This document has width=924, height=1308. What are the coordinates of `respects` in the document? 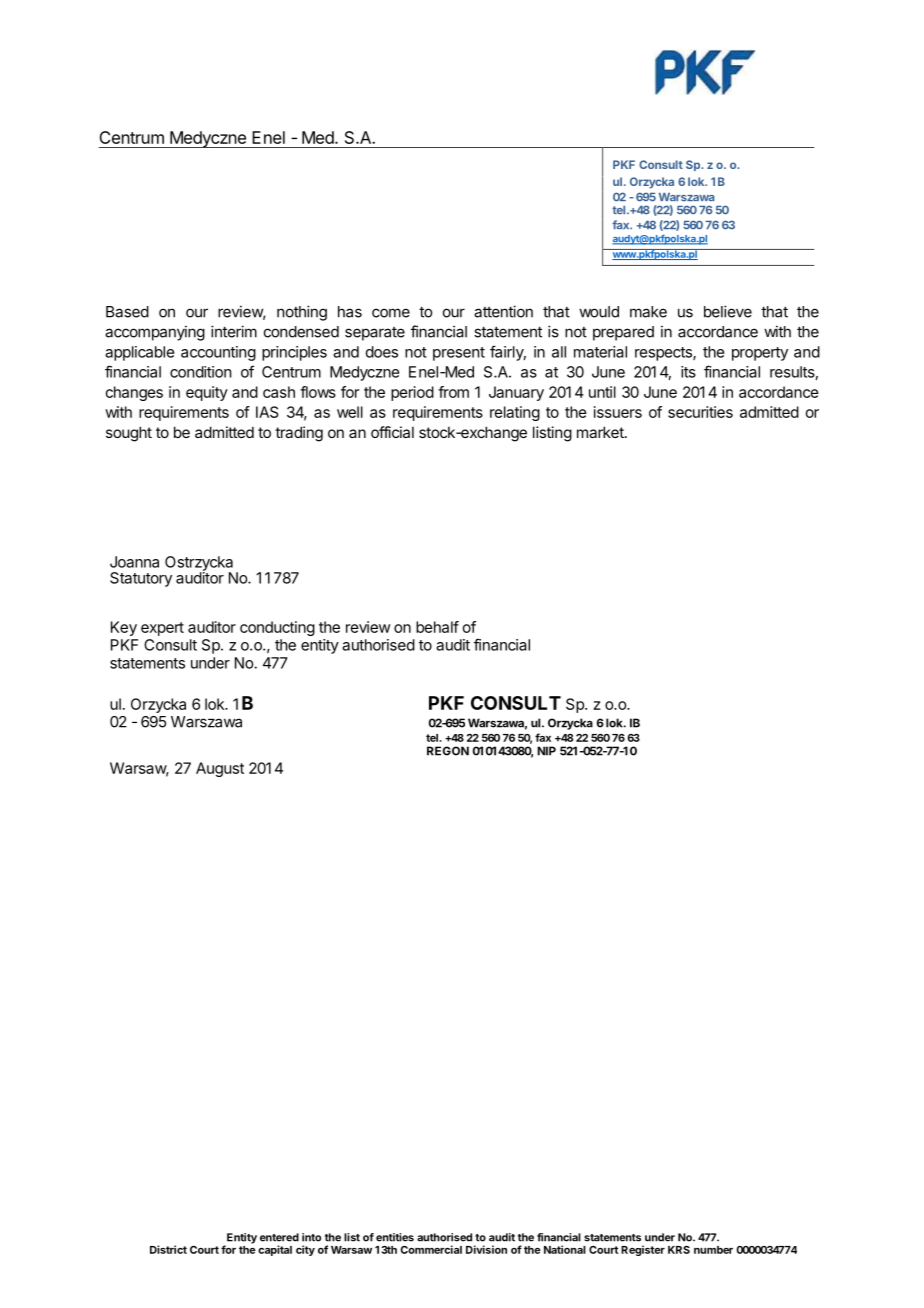 It's located at (664, 354).
